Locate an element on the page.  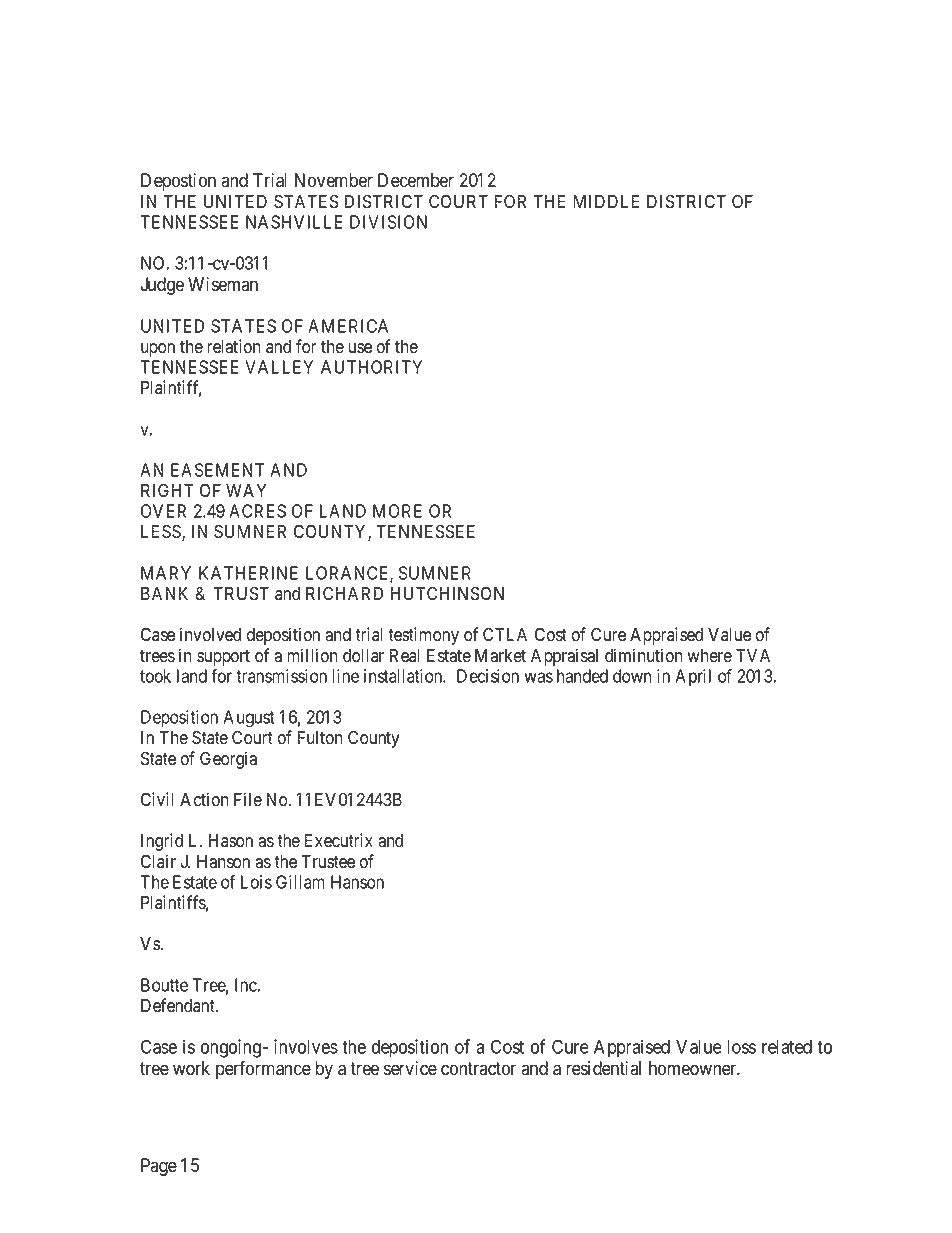
NASHVILLE is located at coordinates (294, 222).
